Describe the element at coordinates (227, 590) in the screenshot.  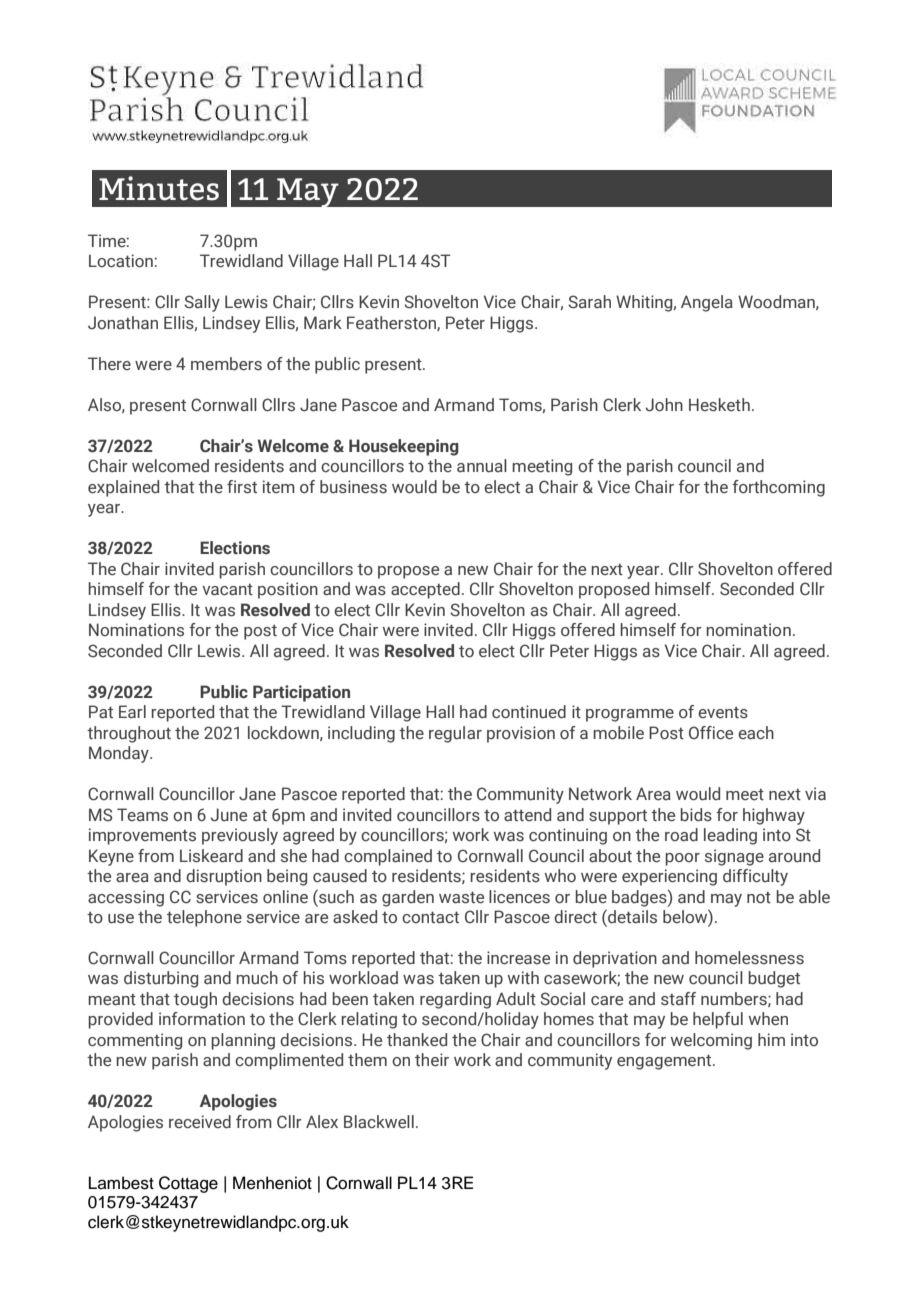
I see `vacant` at that location.
